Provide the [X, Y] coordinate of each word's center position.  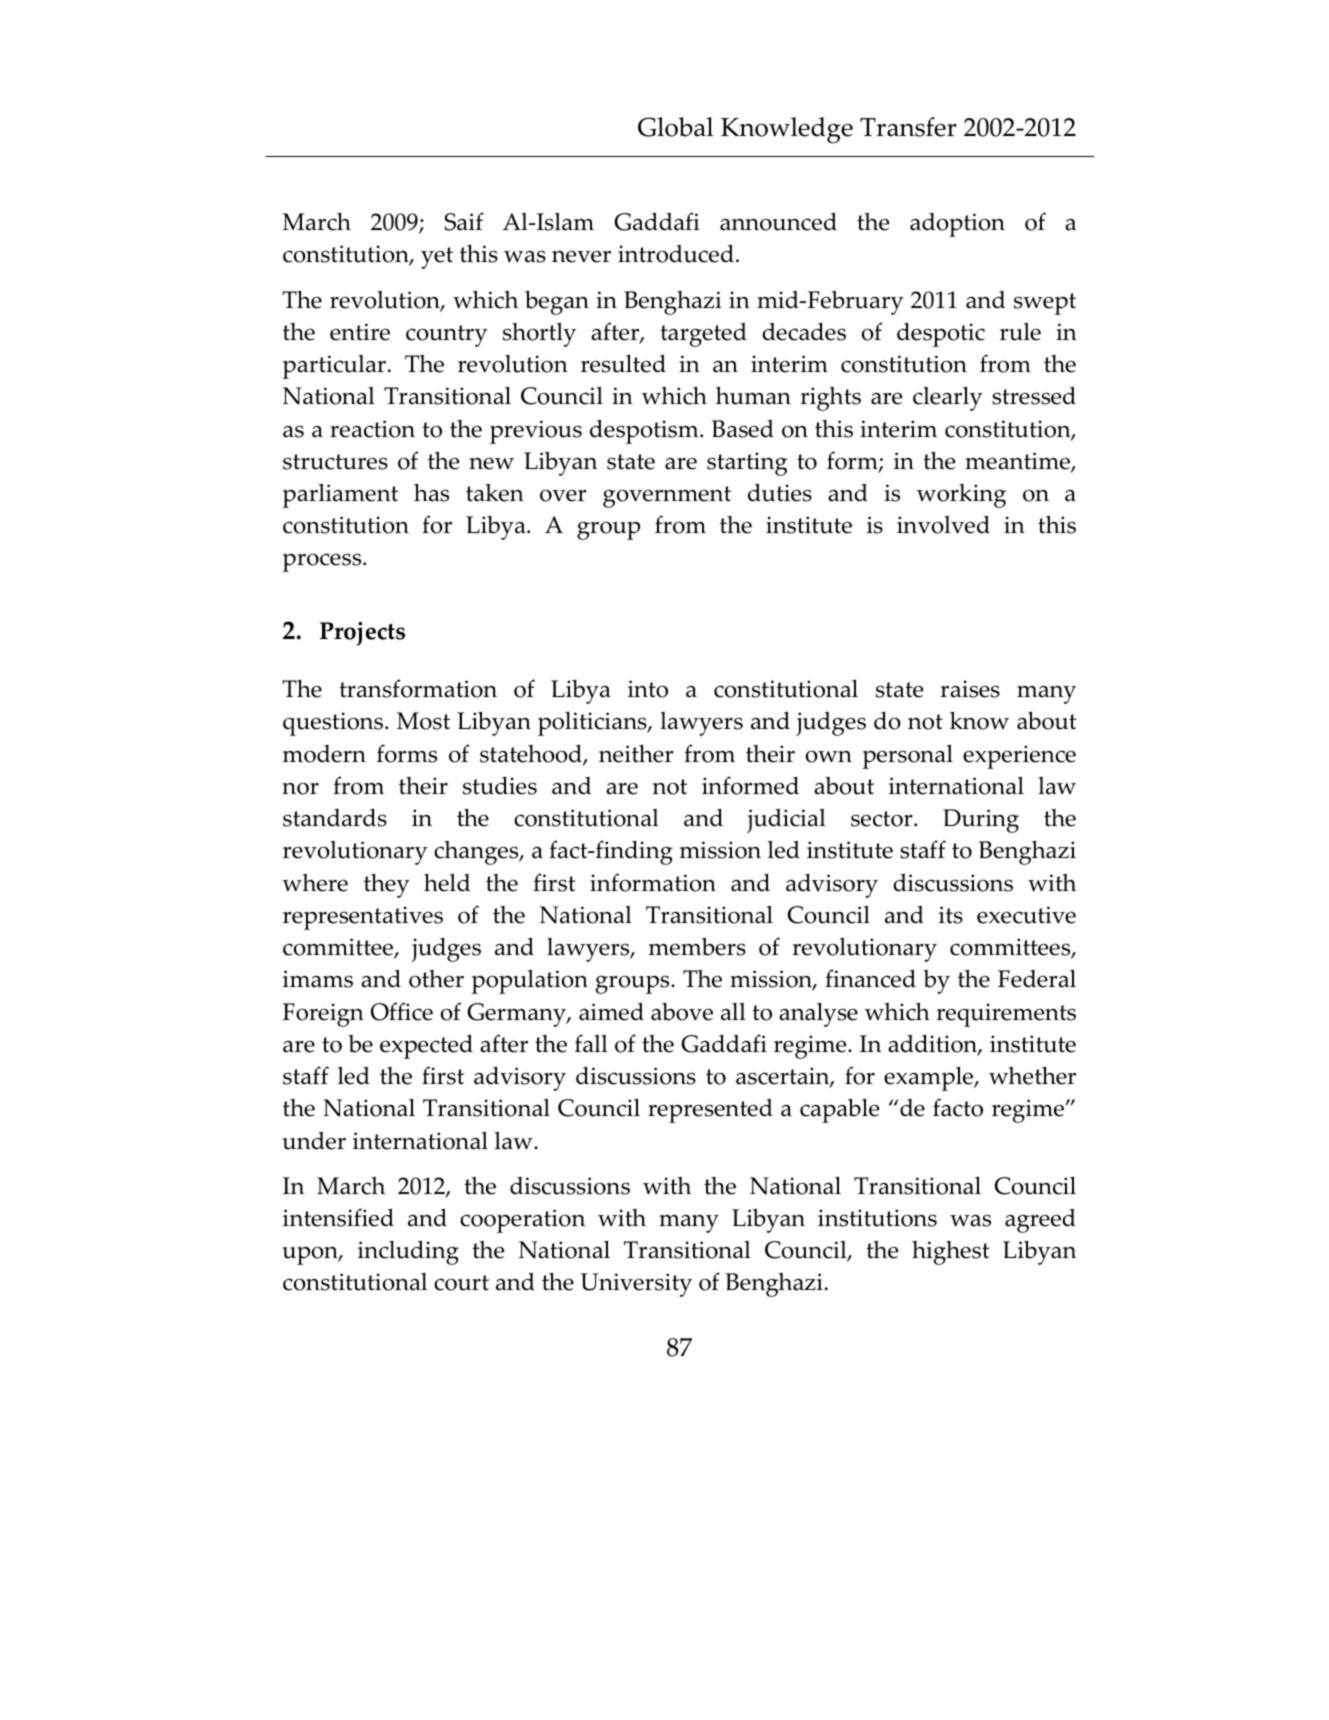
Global [675, 127]
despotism [645, 431]
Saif [464, 221]
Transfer [908, 127]
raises [970, 689]
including [408, 1252]
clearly [948, 398]
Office [402, 1011]
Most [423, 721]
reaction [372, 429]
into [648, 689]
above [682, 1012]
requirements [1006, 1015]
